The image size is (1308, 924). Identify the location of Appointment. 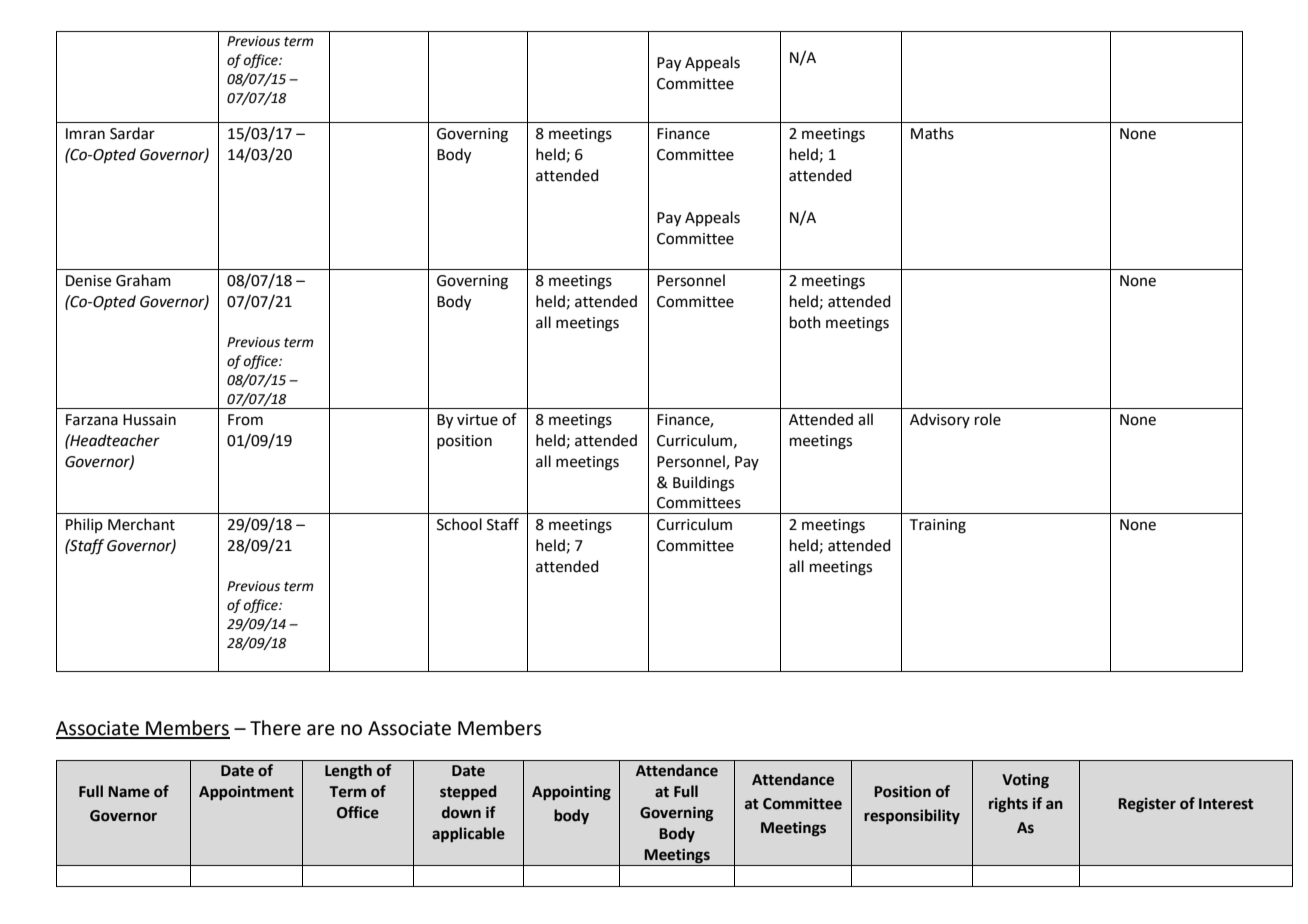
(246, 793).
